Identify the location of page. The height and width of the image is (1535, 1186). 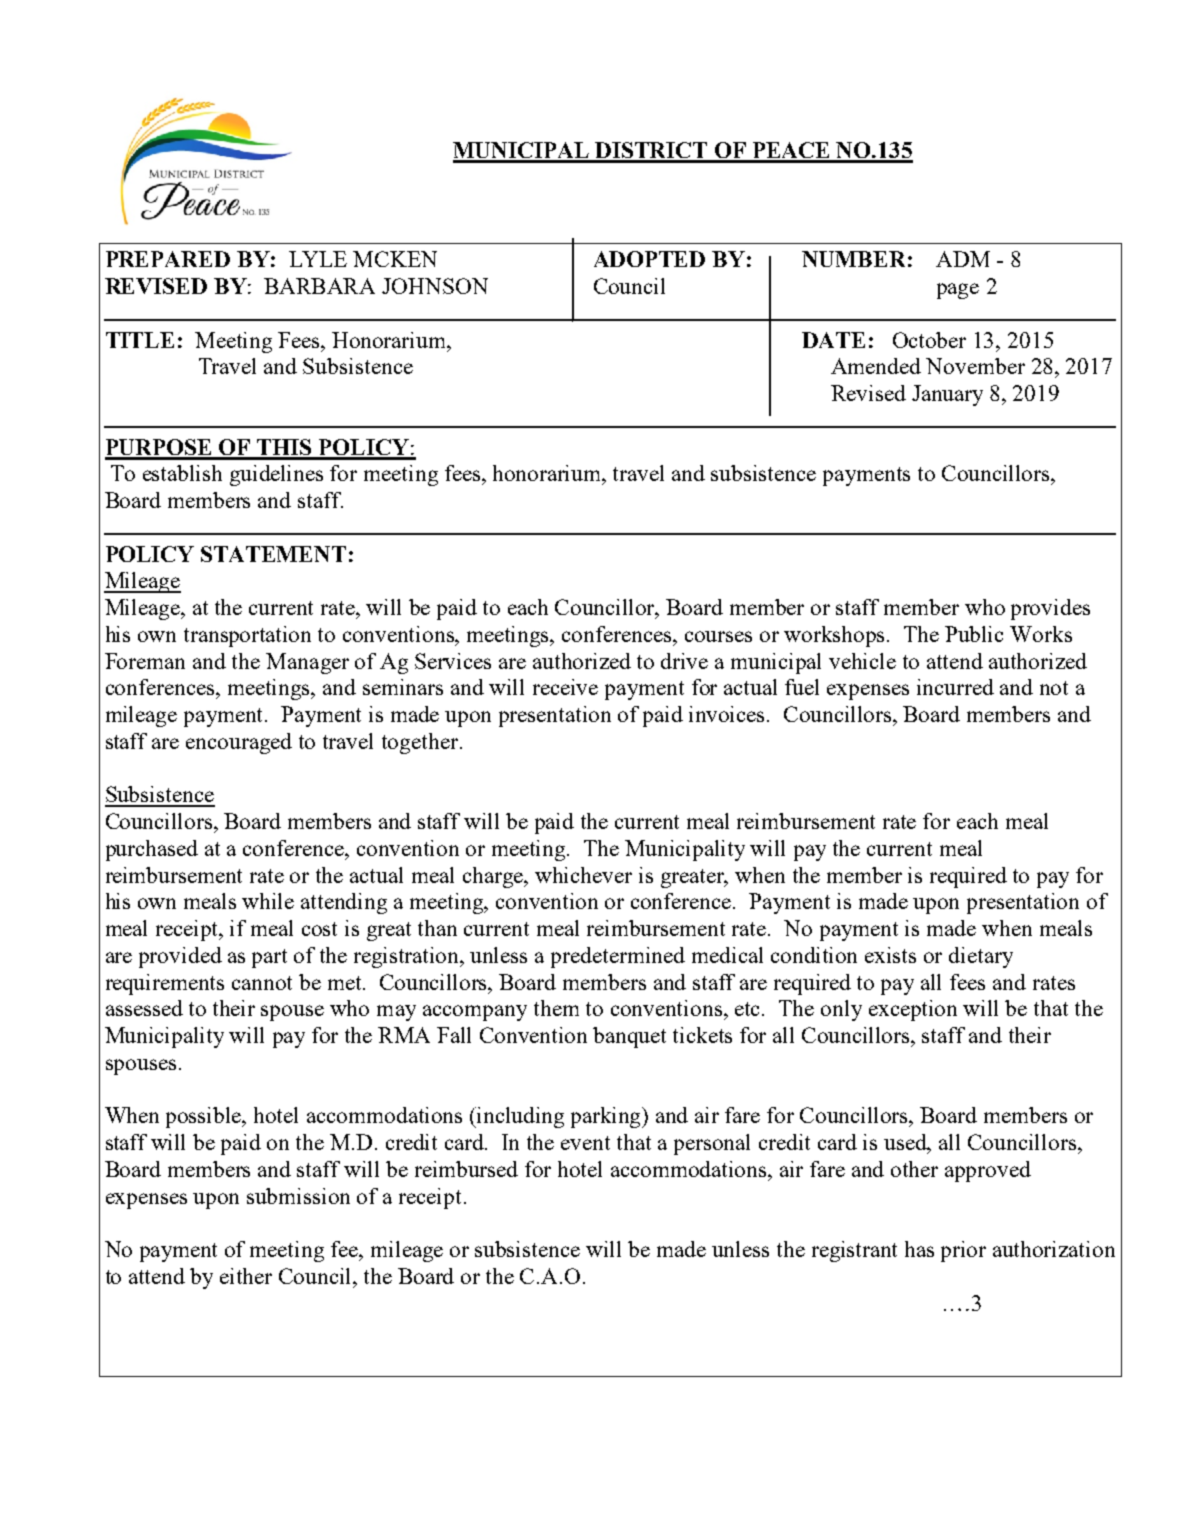
(958, 291).
